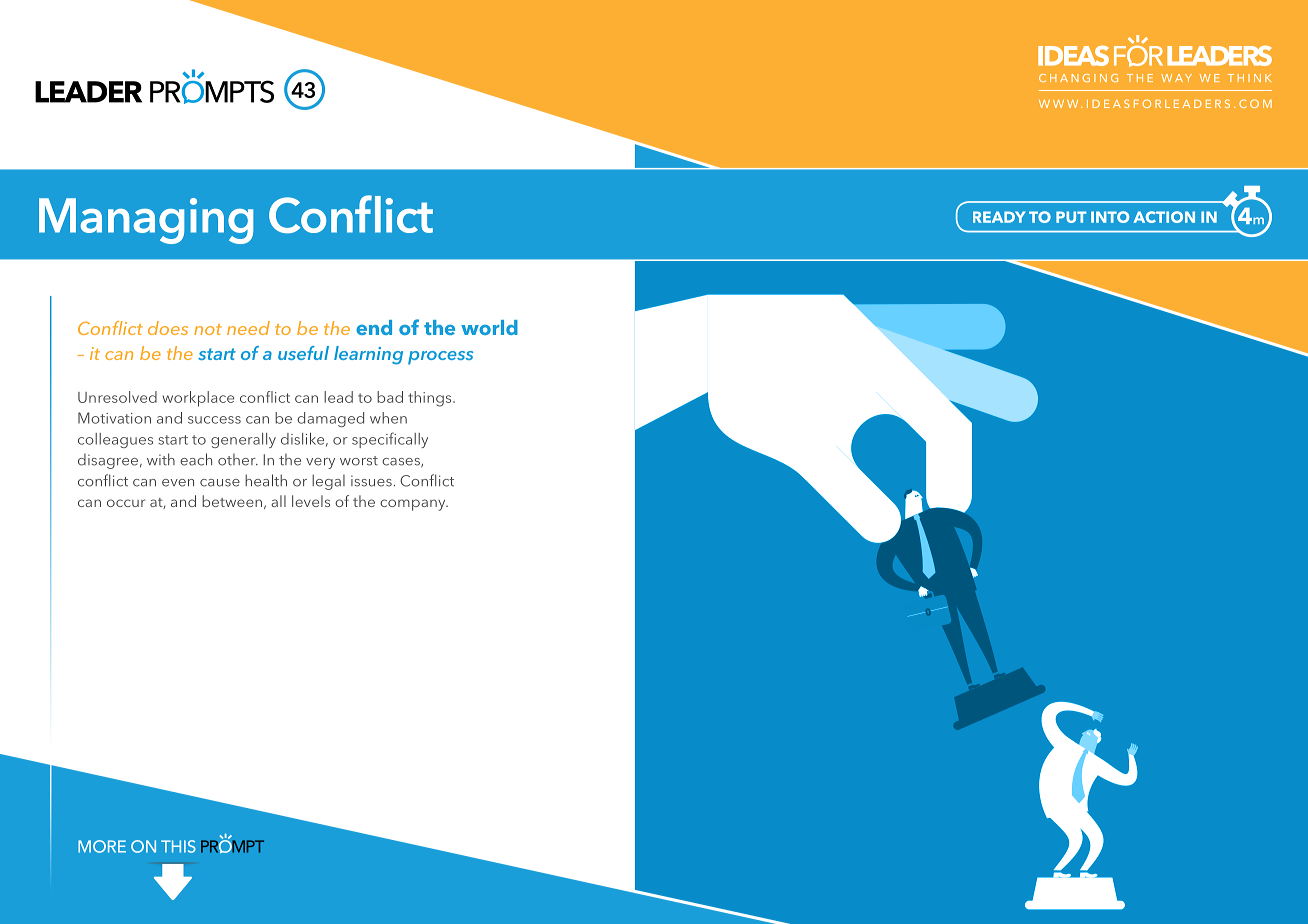 This document has width=1308, height=924. I want to click on Managing, so click(146, 221).
